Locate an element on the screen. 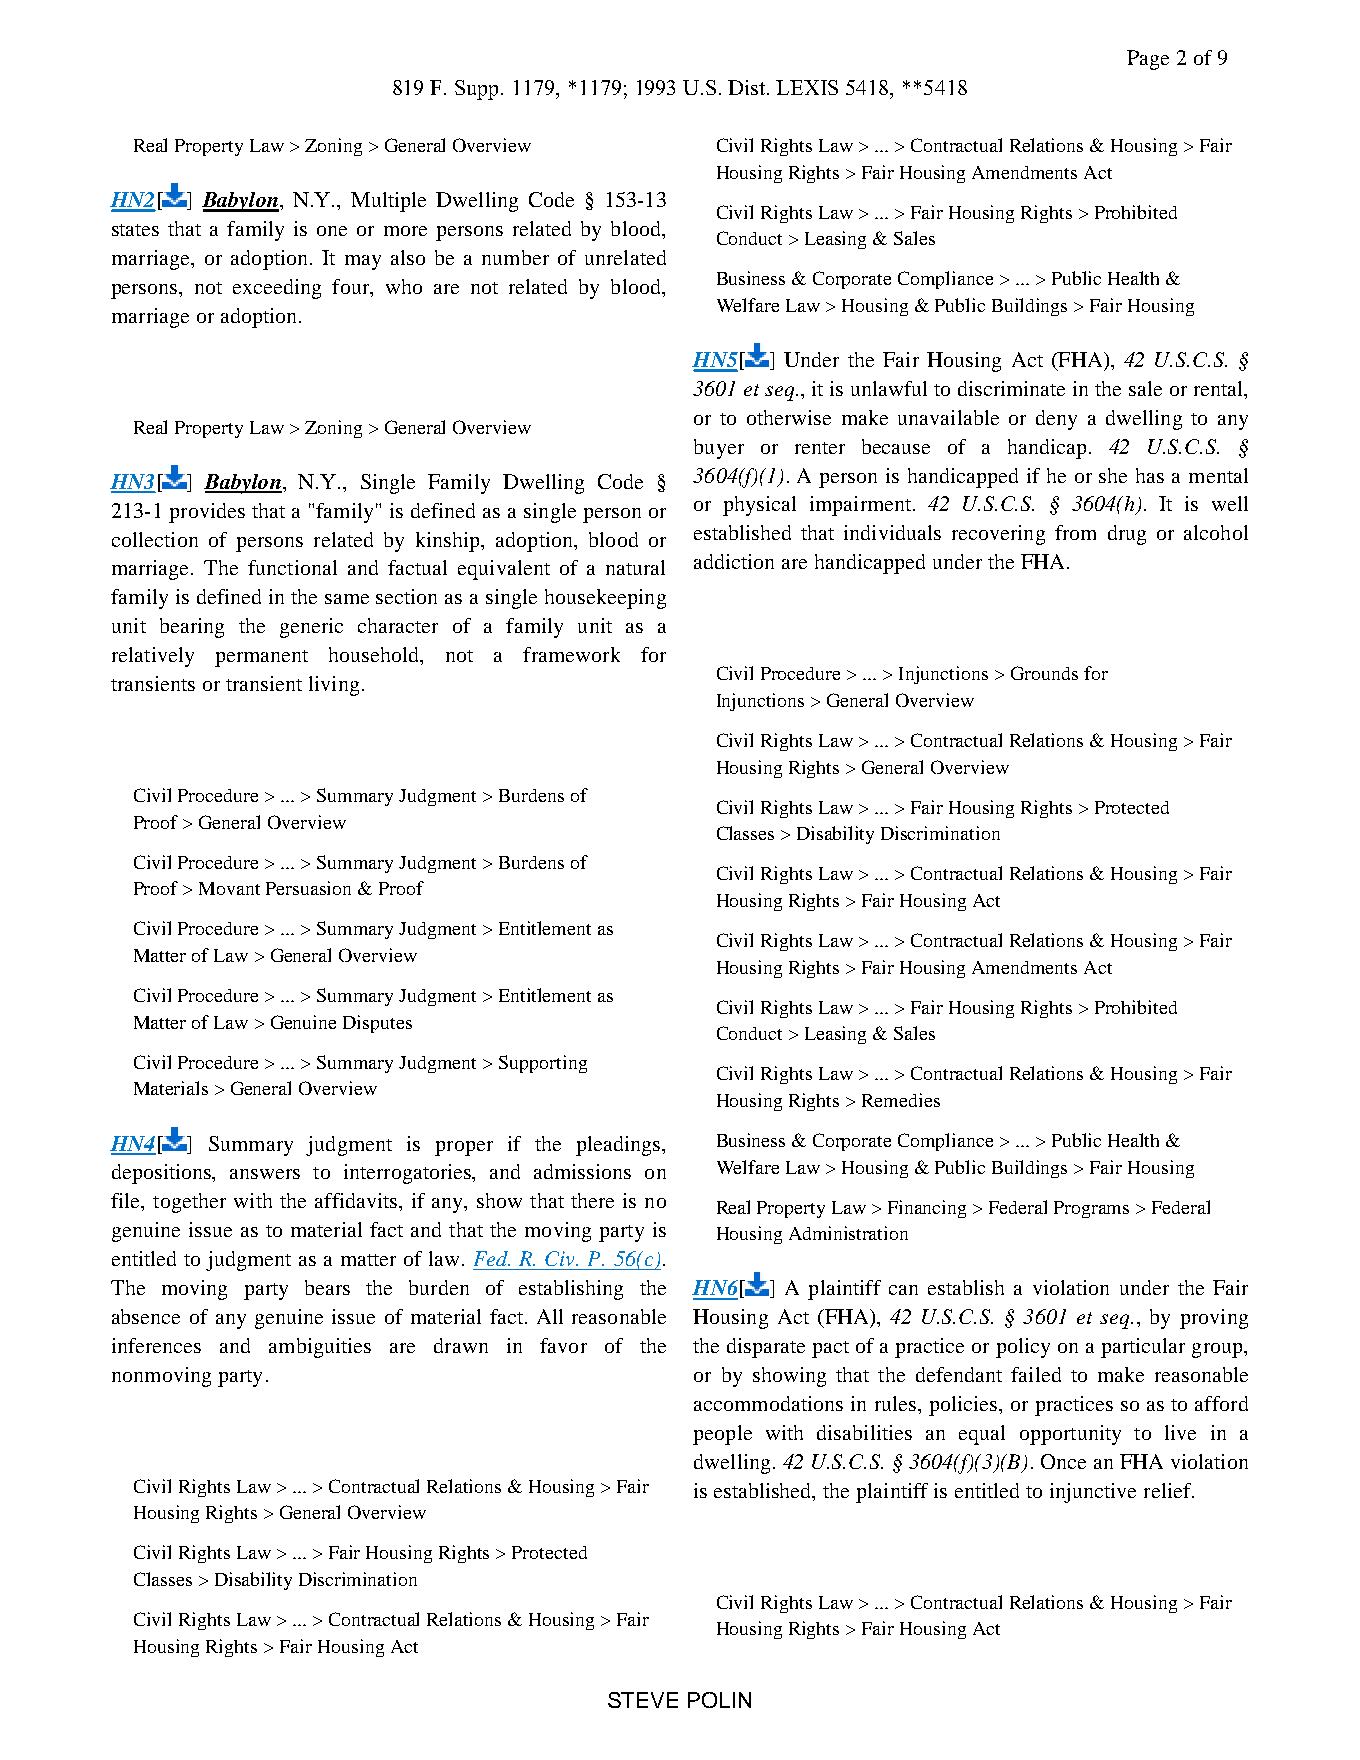 This screenshot has height=1760, width=1360. housekeeping is located at coordinates (605, 599).
